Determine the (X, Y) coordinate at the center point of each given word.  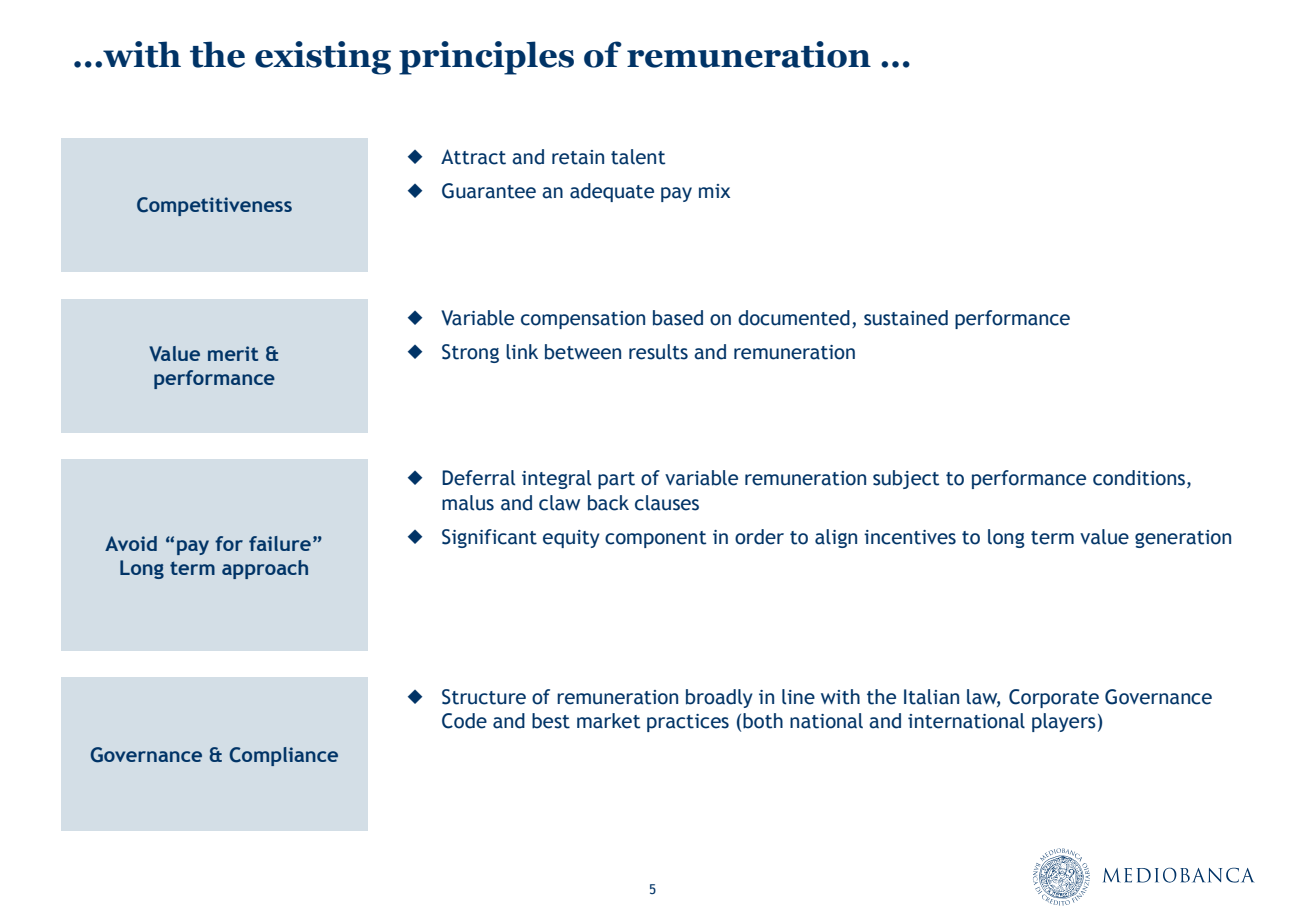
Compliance (283, 756)
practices (688, 723)
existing (323, 58)
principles (486, 58)
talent (638, 157)
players (1064, 722)
